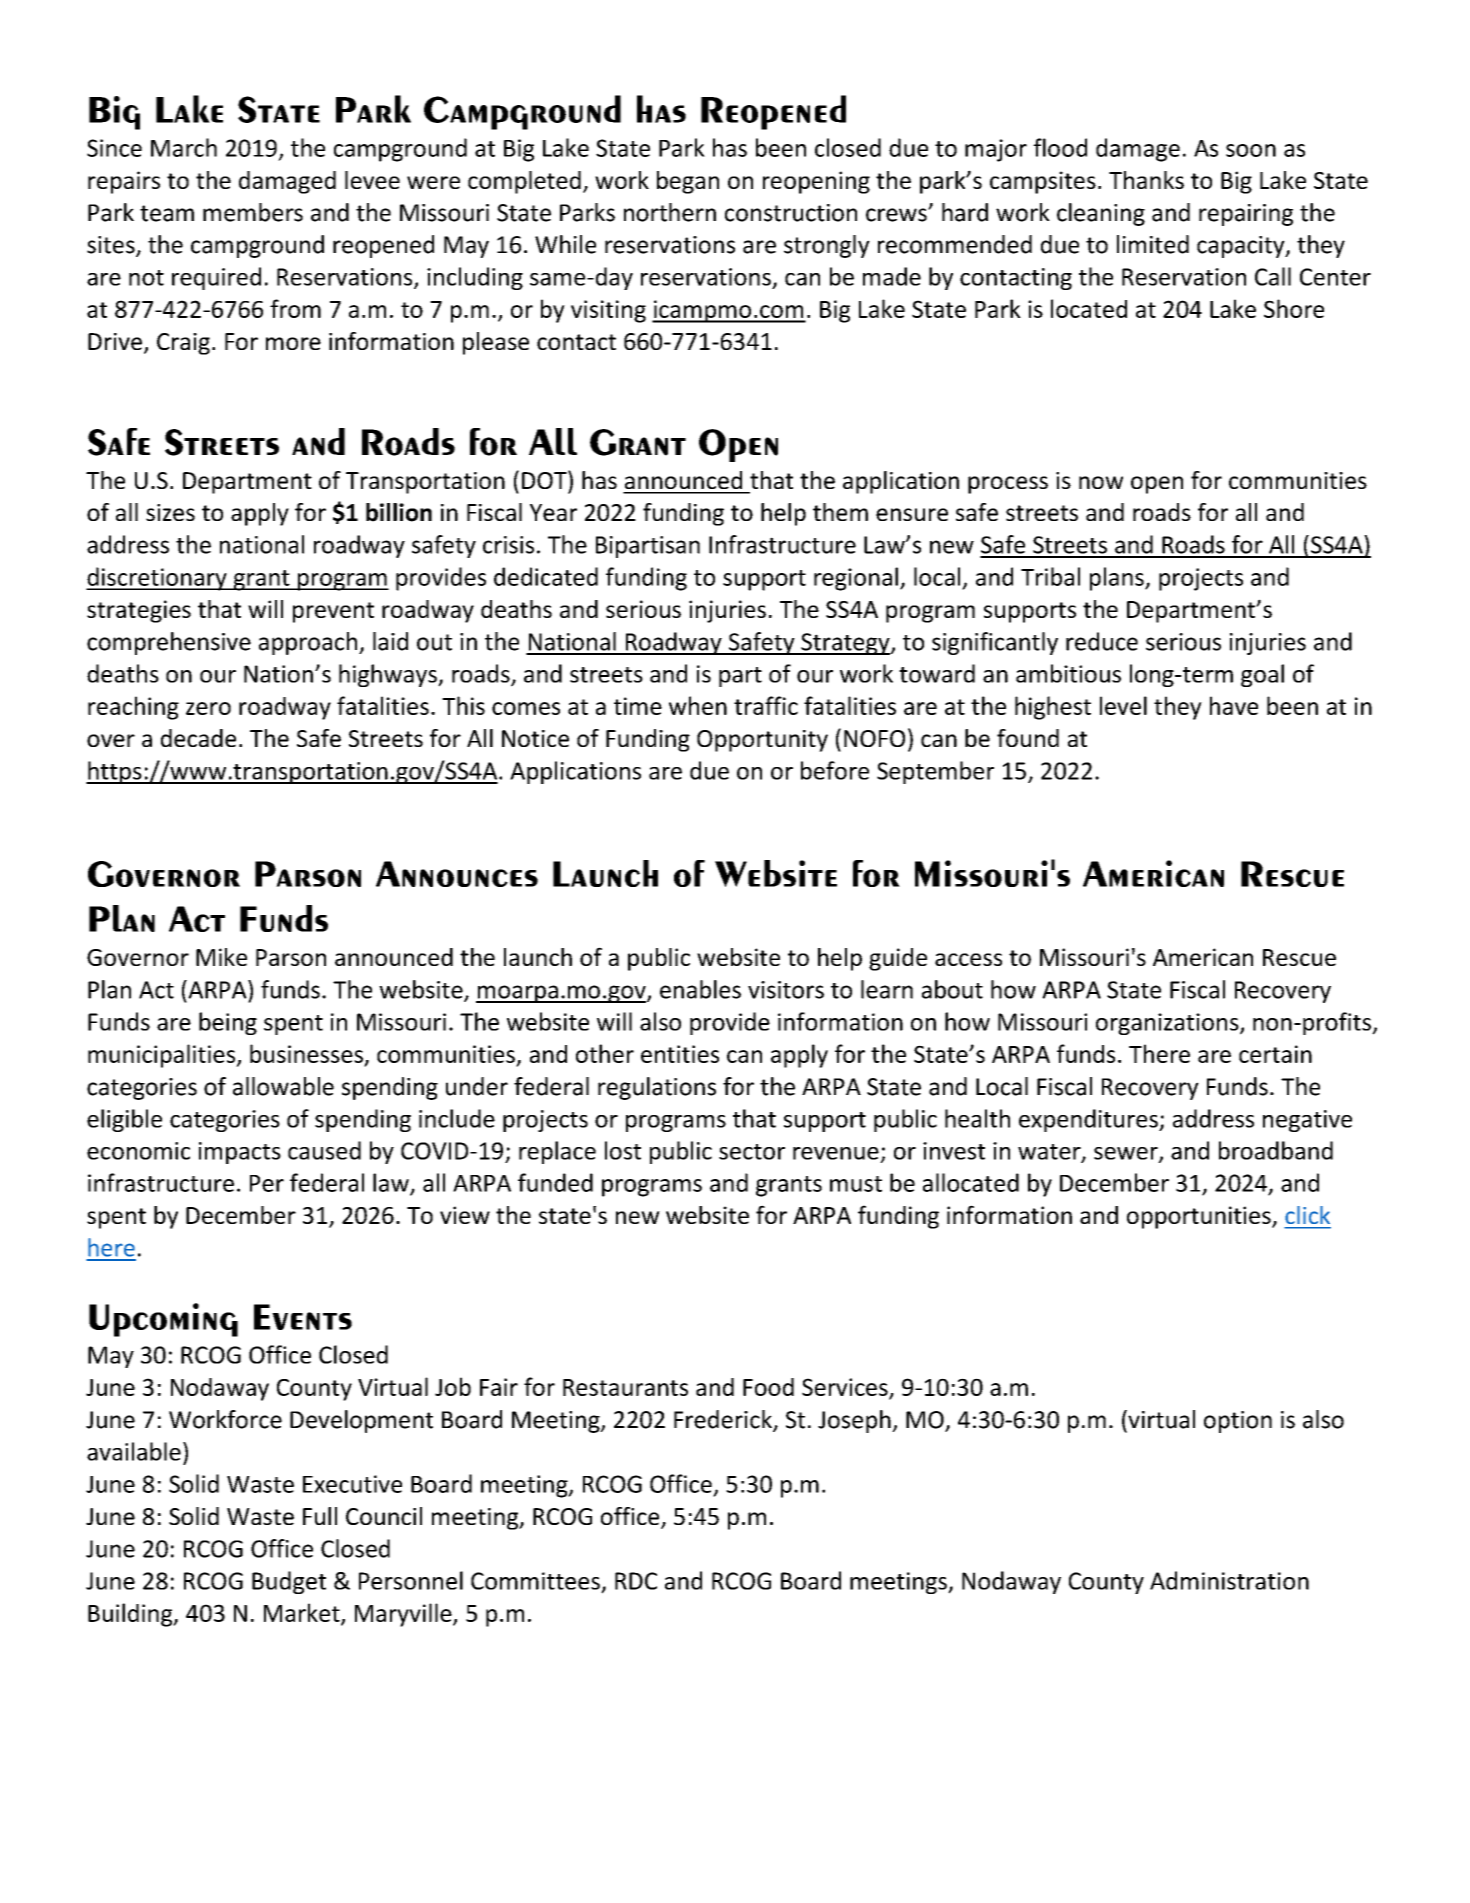 The image size is (1470, 1903). I want to click on approach, so click(308, 643).
